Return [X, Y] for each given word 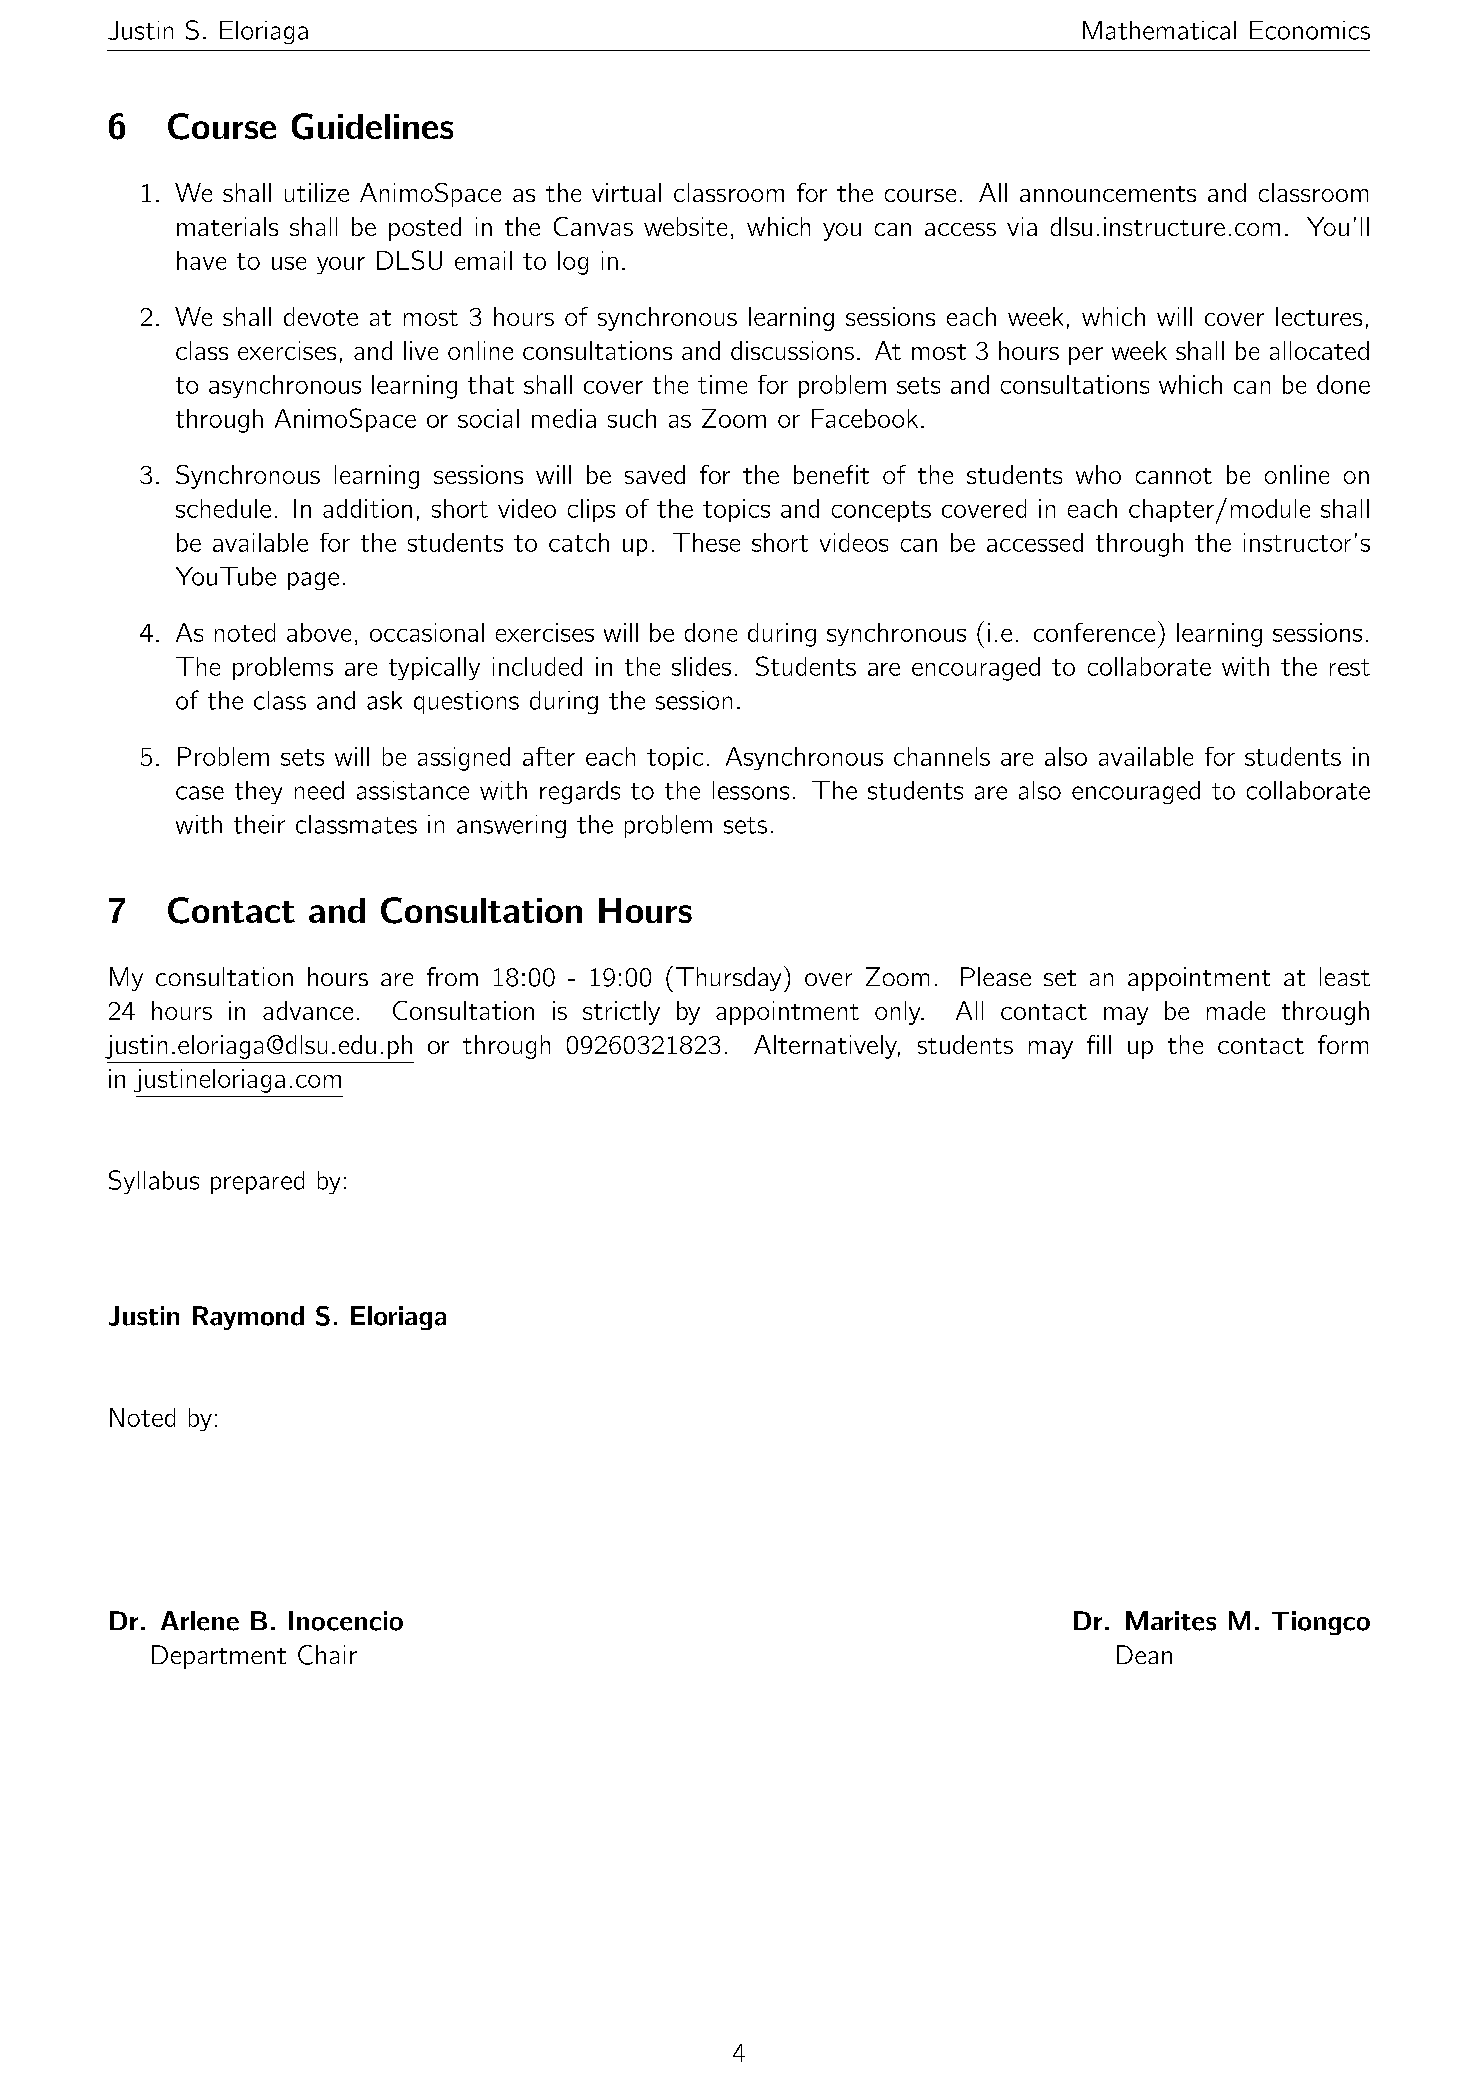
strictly [621, 1013]
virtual [626, 192]
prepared [257, 1182]
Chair [327, 1655]
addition [367, 508]
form [1343, 1044]
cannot [1174, 476]
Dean [1144, 1654]
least [1345, 976]
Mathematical [1159, 30]
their [259, 824]
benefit [831, 474]
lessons [751, 790]
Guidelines [372, 126]
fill [1099, 1044]
